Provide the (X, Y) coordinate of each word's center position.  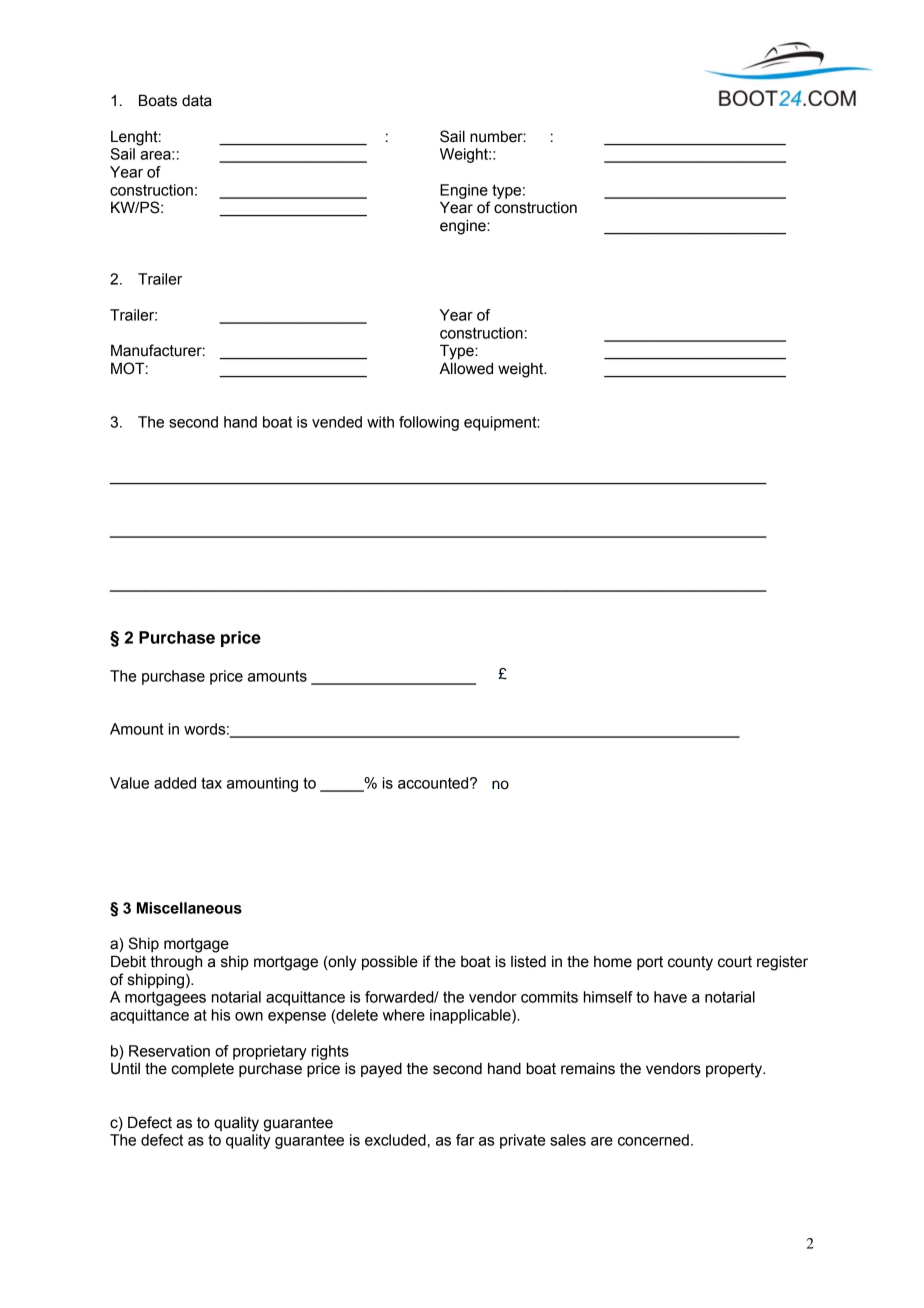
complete (202, 1070)
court (735, 962)
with (380, 422)
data (197, 101)
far (465, 1140)
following (429, 423)
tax (211, 783)
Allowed (466, 368)
